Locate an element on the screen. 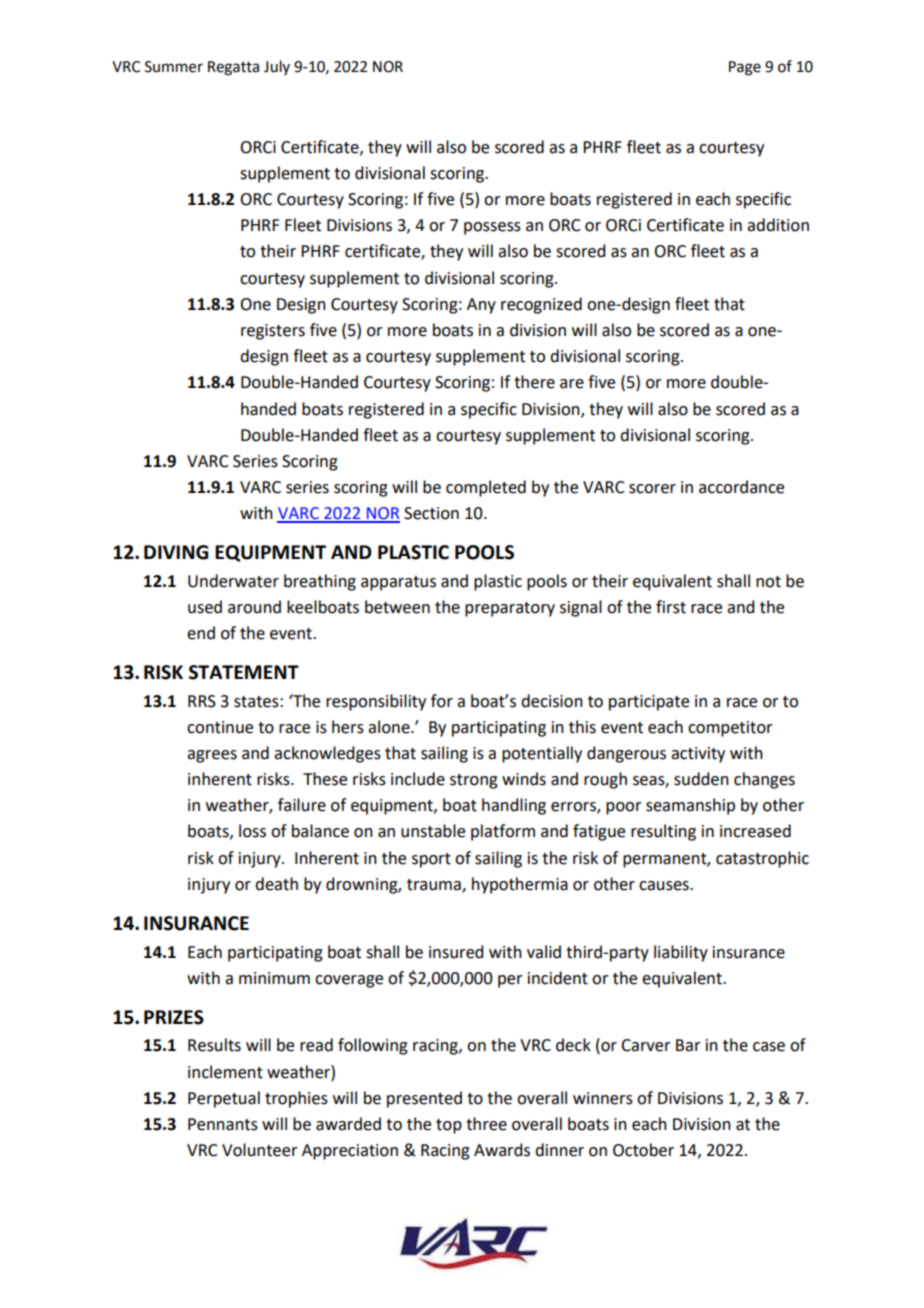 The image size is (924, 1308). Regatta is located at coordinates (233, 68).
